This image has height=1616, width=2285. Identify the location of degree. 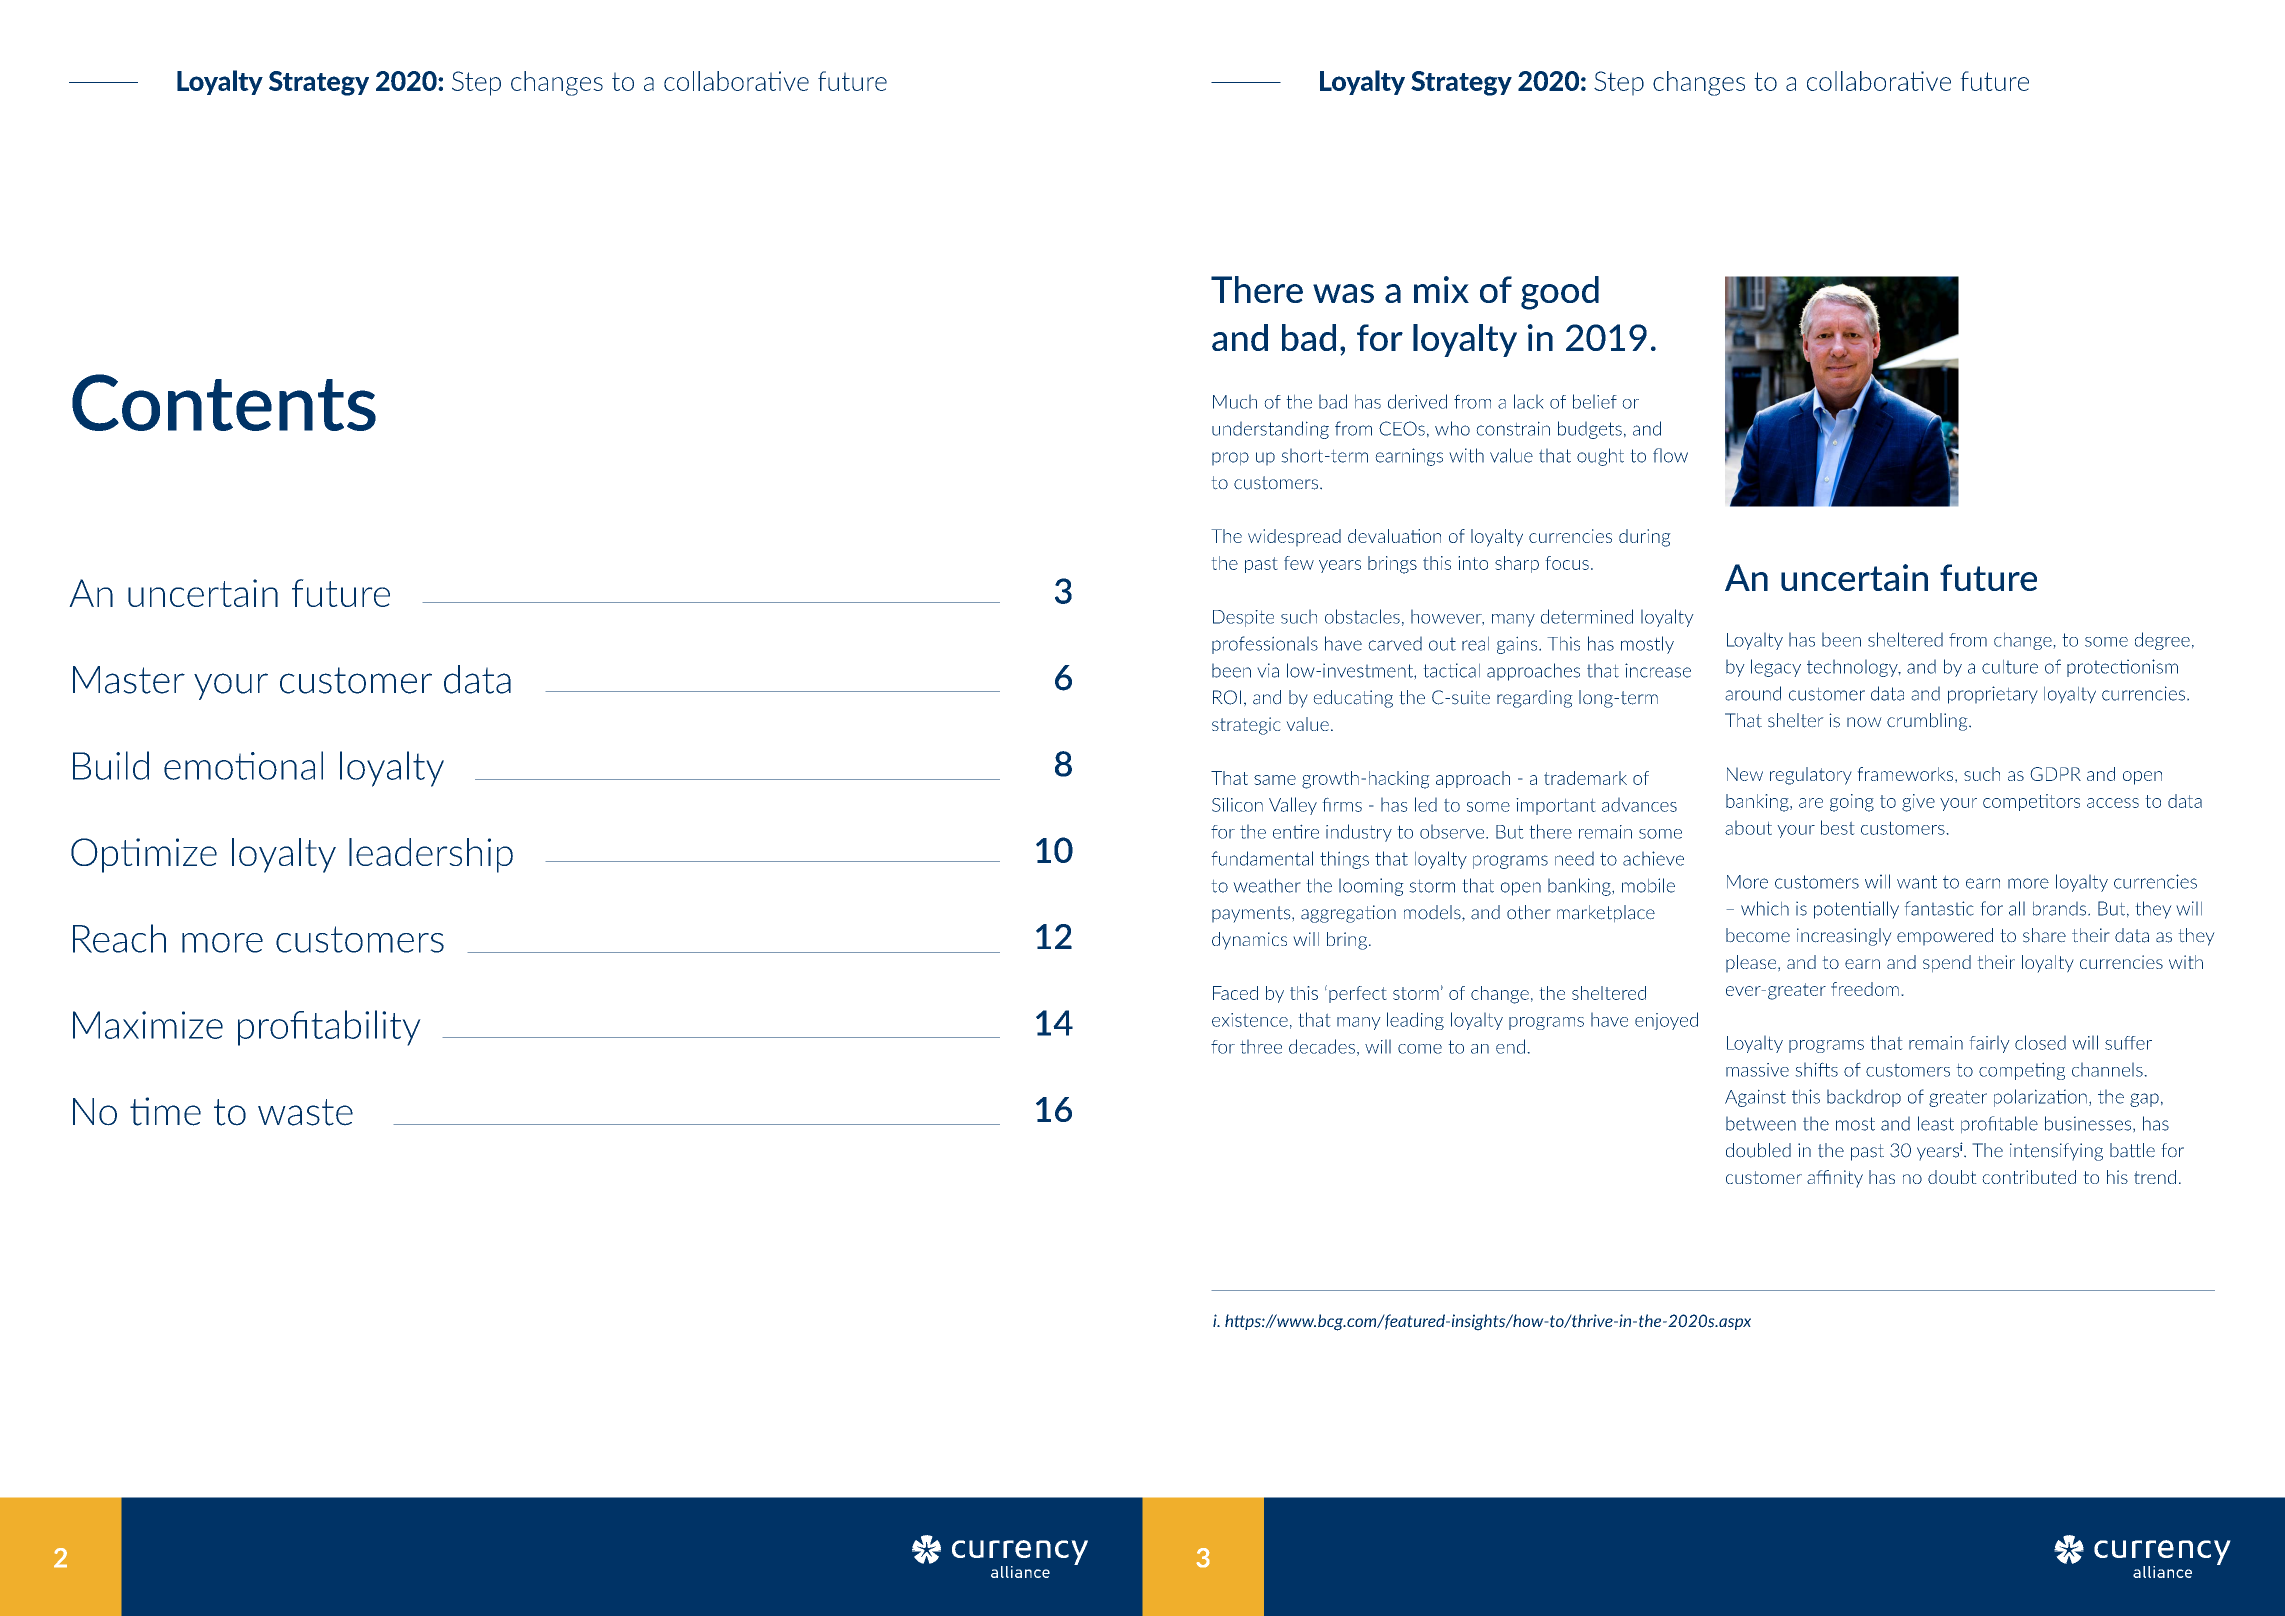
(2162, 641).
